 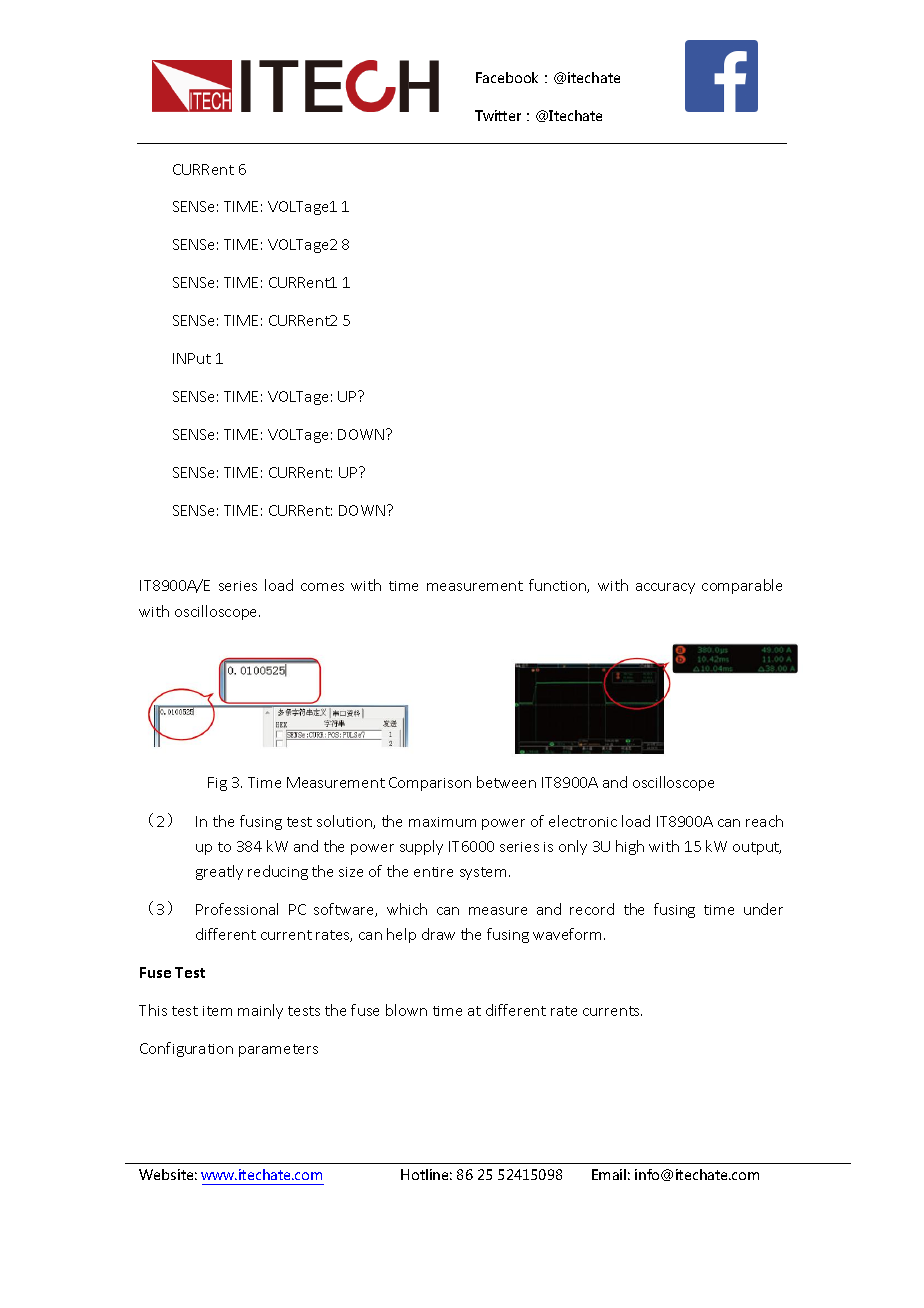 What do you see at coordinates (217, 1011) in the page?
I see `item` at bounding box center [217, 1011].
